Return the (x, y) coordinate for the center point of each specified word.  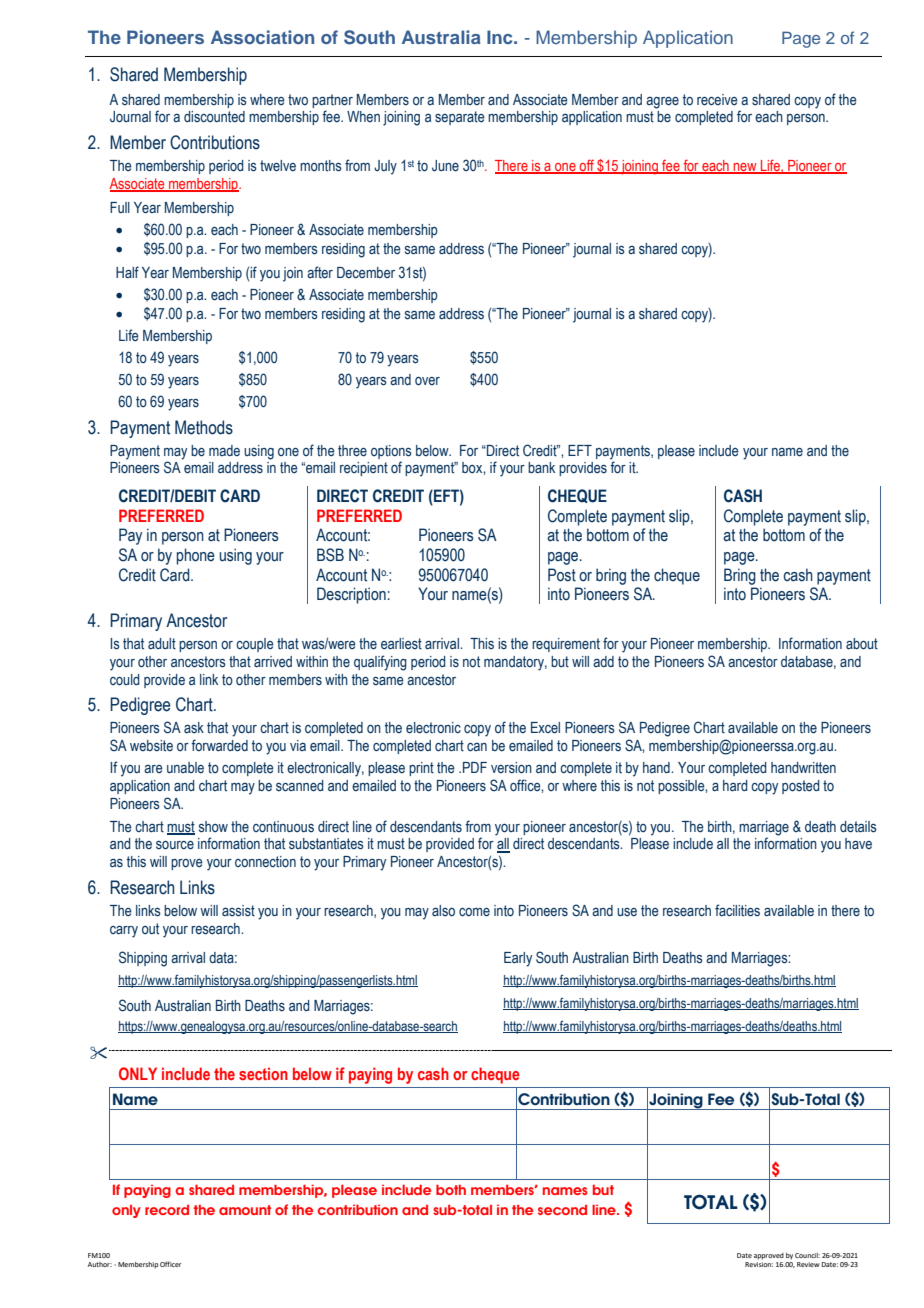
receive (717, 99)
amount (245, 1210)
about (862, 643)
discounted (214, 117)
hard (735, 785)
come (474, 912)
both (451, 1189)
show (213, 827)
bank (541, 467)
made (224, 450)
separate (460, 118)
